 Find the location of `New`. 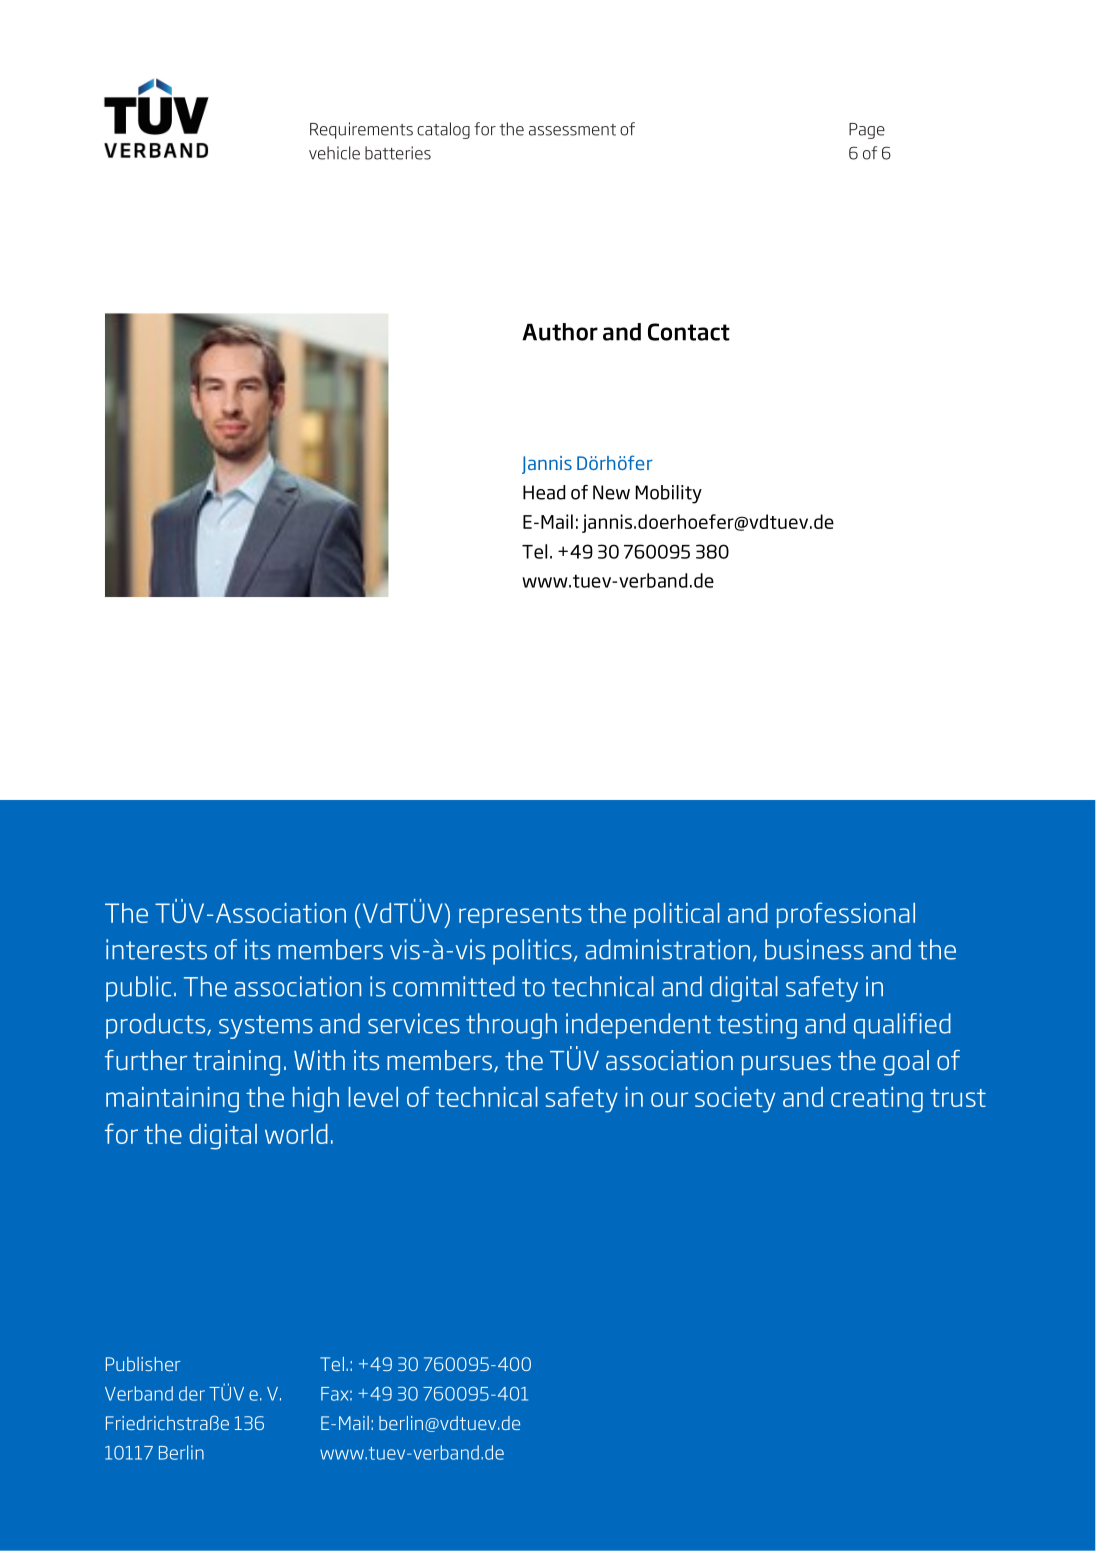

New is located at coordinates (611, 492).
